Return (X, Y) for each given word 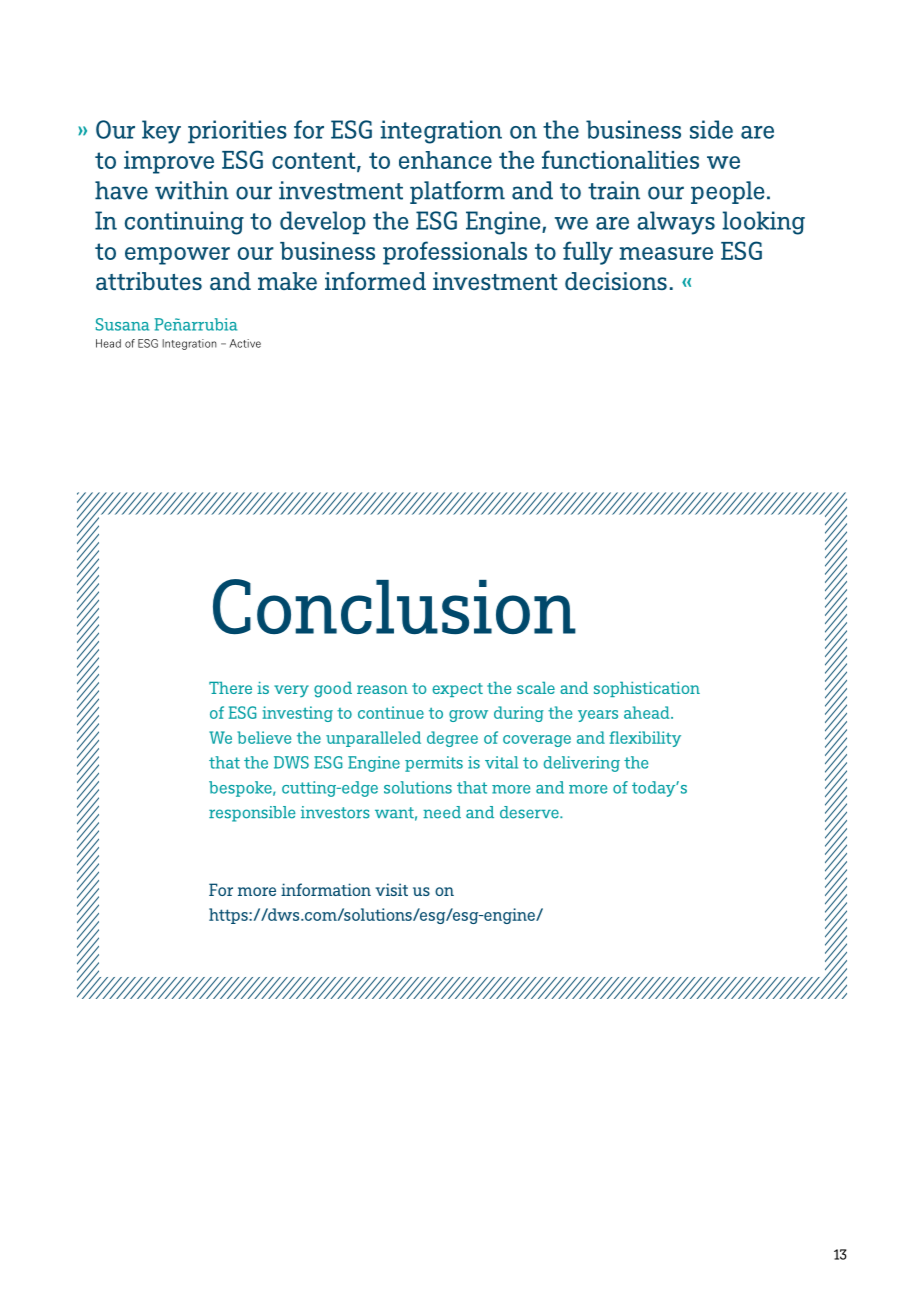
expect (457, 690)
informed (375, 281)
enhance (445, 160)
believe (264, 737)
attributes (149, 281)
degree (452, 739)
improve (169, 162)
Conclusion (394, 606)
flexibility (645, 739)
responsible (252, 814)
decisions (616, 281)
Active (245, 343)
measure (666, 253)
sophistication (647, 689)
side (711, 129)
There (230, 688)
